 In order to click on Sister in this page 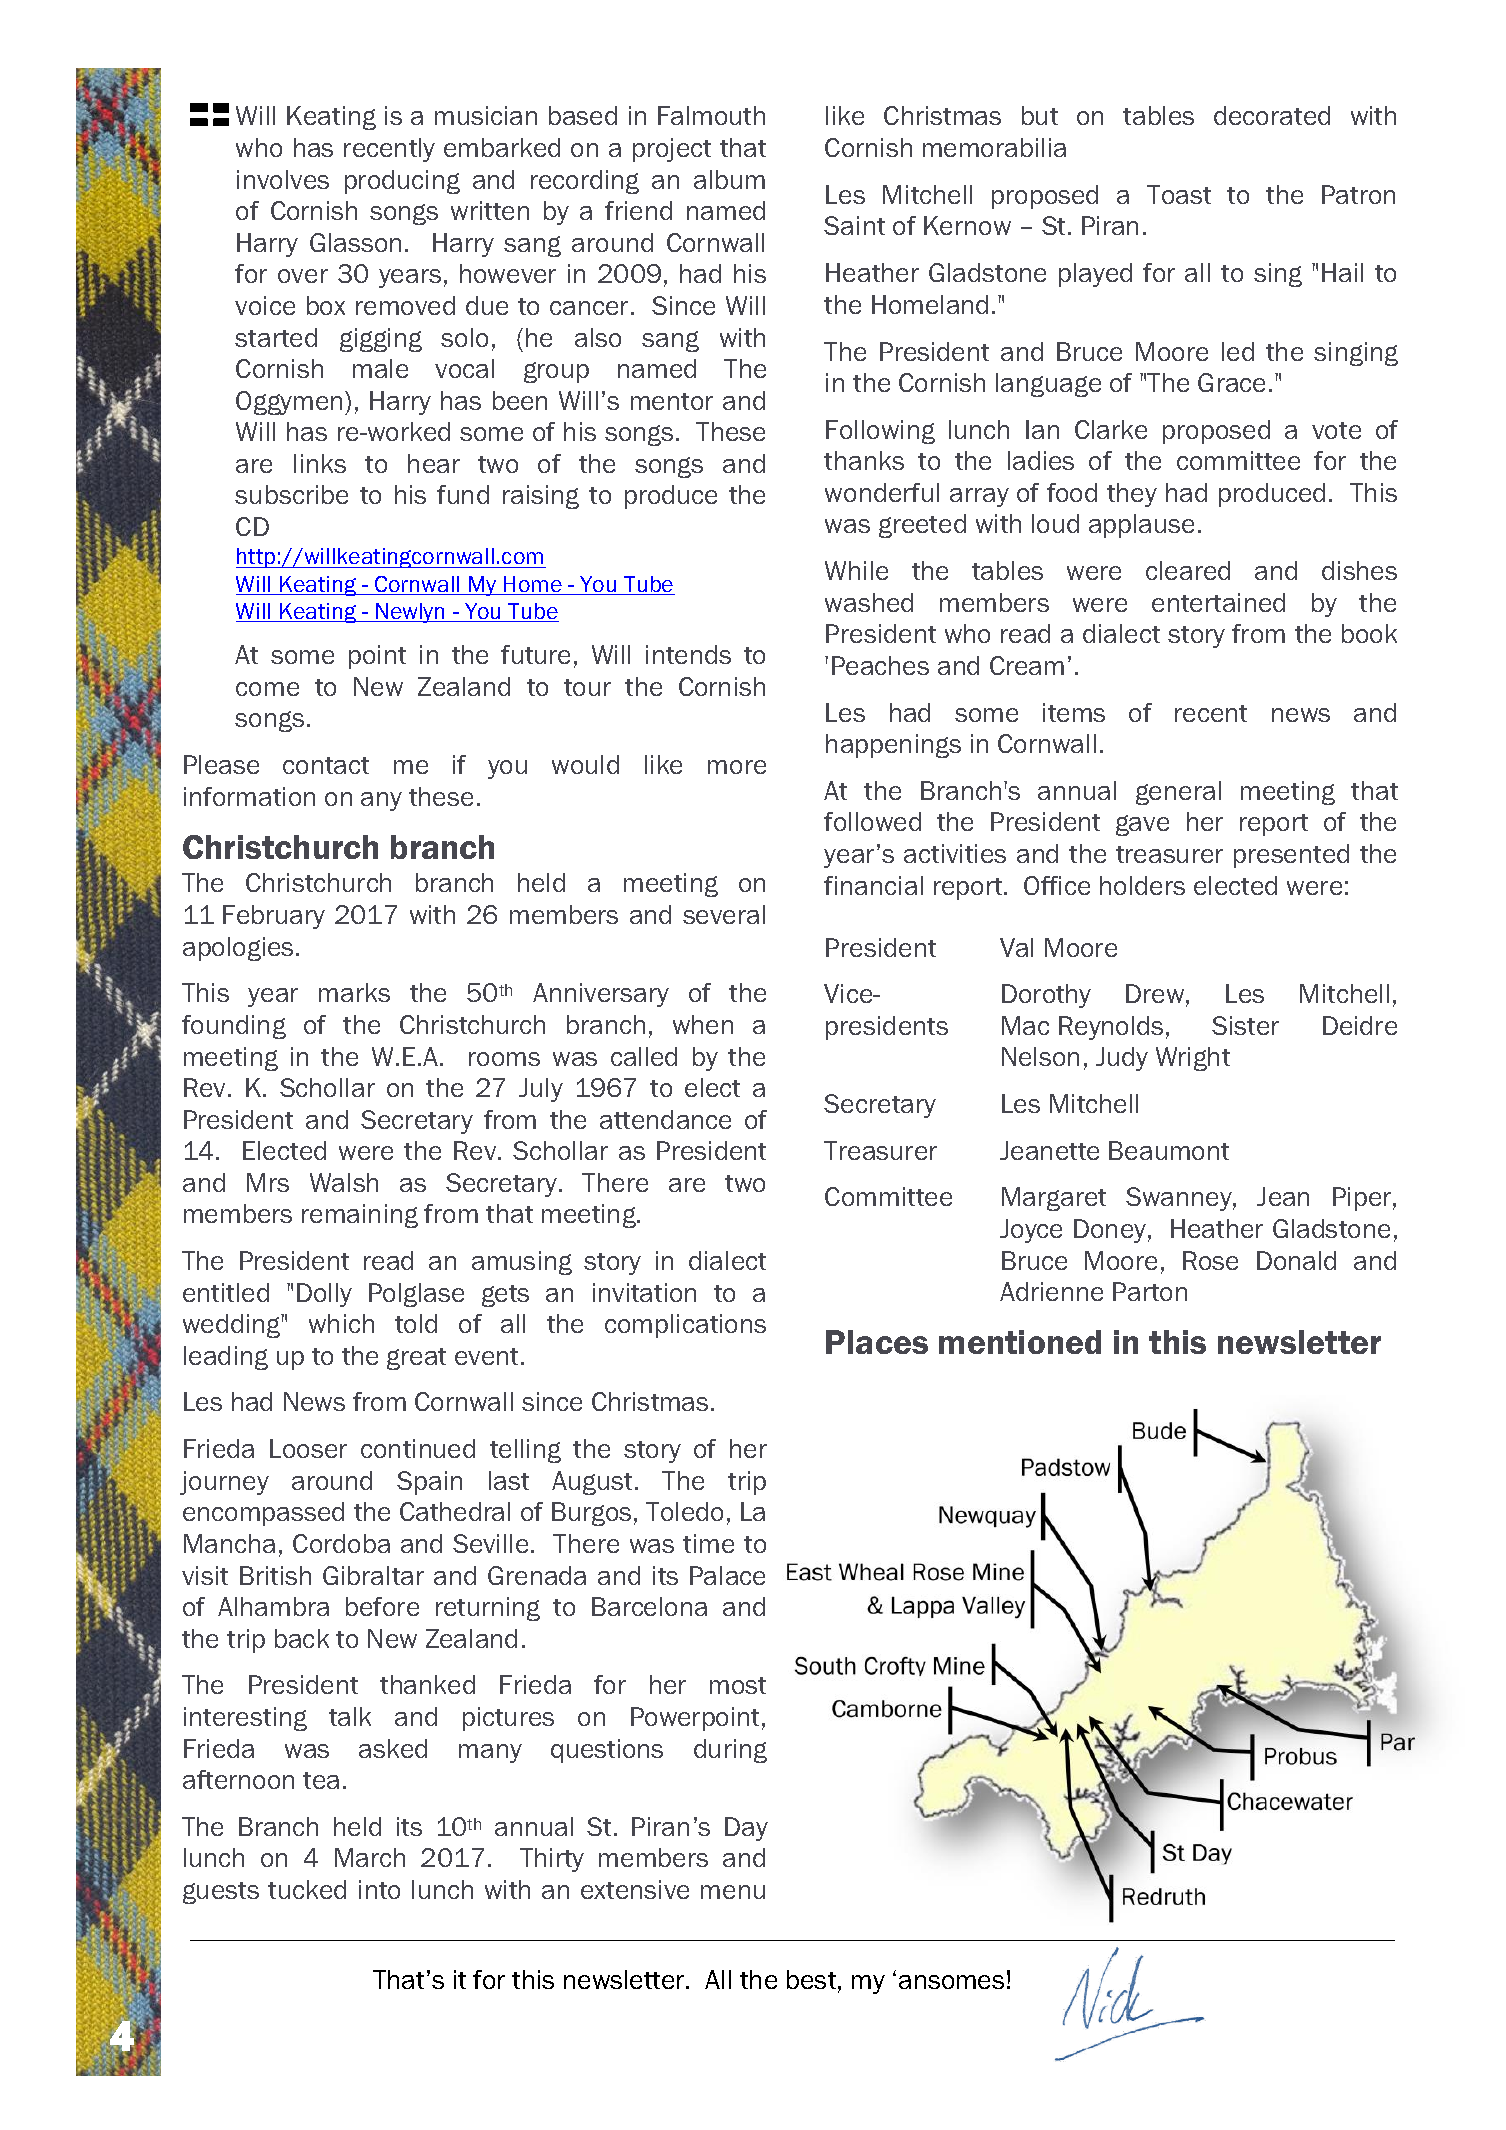, I will do `click(1245, 1025)`.
